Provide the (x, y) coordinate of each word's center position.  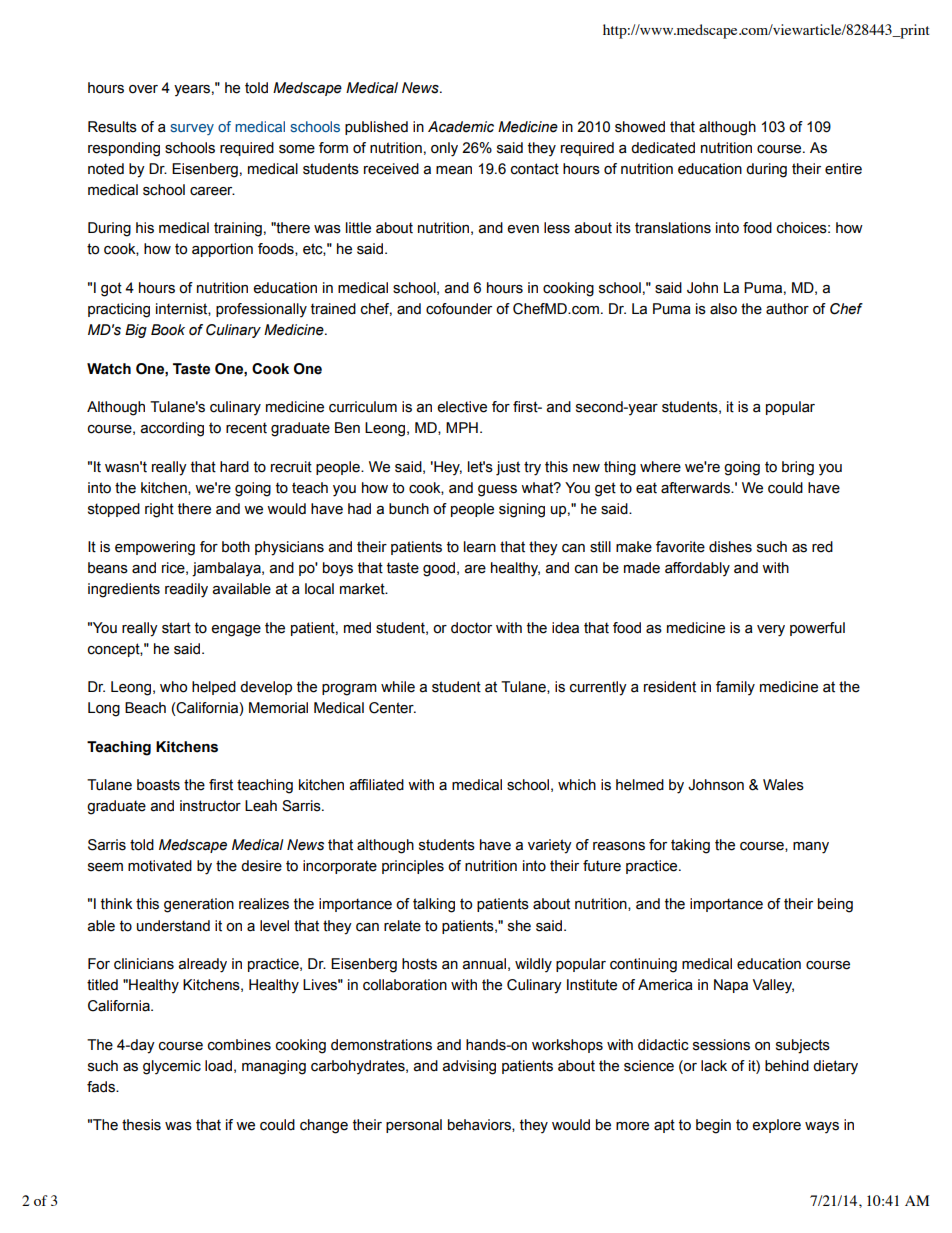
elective (462, 407)
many (811, 848)
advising (469, 1067)
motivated (160, 866)
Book (168, 330)
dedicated (663, 148)
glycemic (172, 1067)
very (771, 631)
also (723, 309)
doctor (471, 628)
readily (186, 590)
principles (413, 867)
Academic (461, 127)
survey (192, 129)
